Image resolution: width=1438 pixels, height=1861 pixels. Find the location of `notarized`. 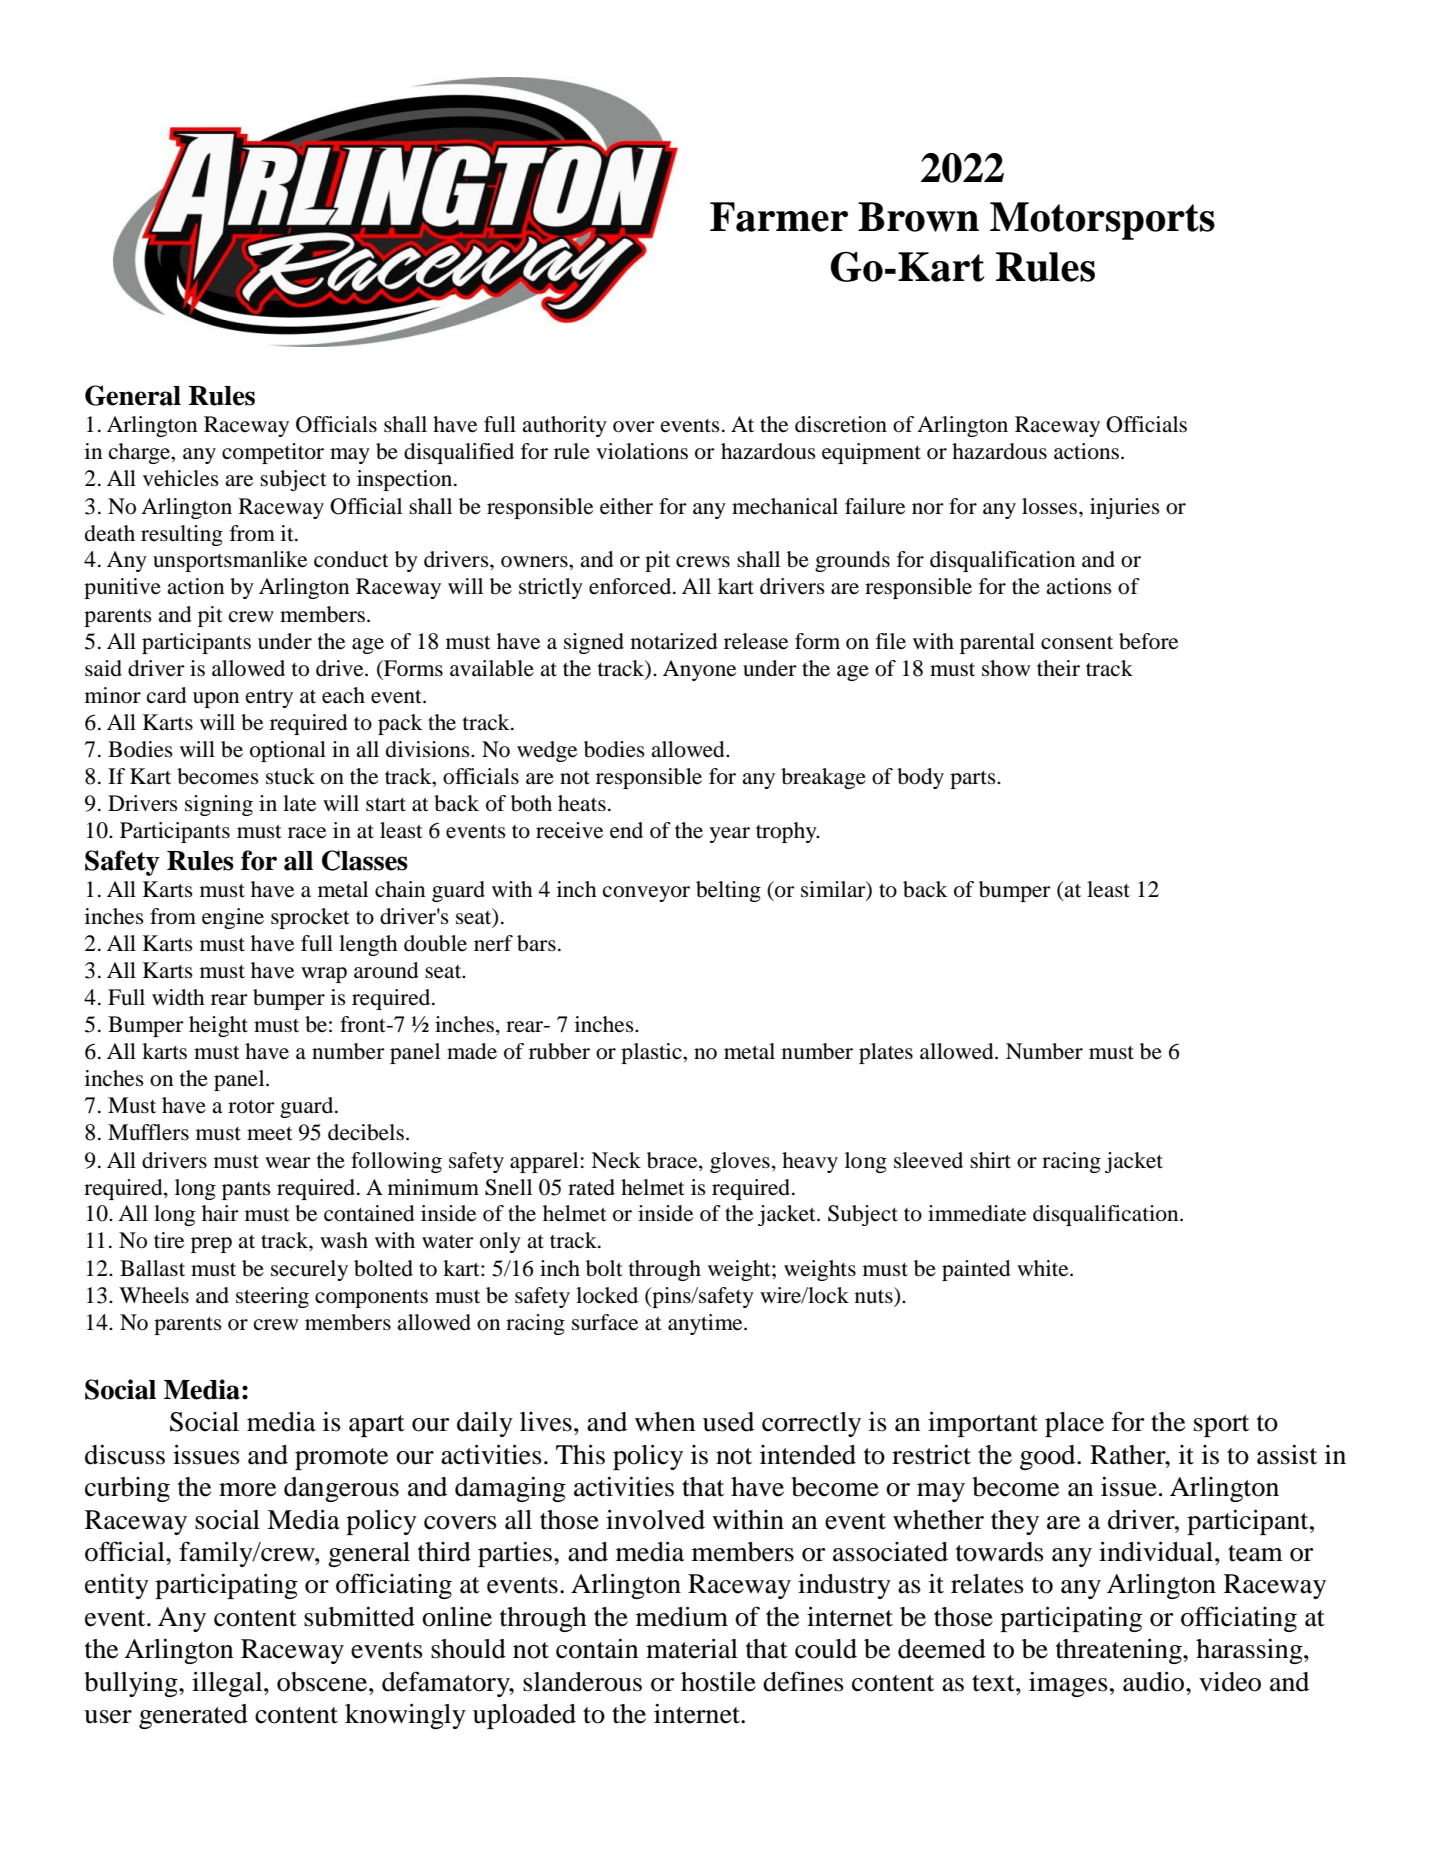

notarized is located at coordinates (674, 641).
